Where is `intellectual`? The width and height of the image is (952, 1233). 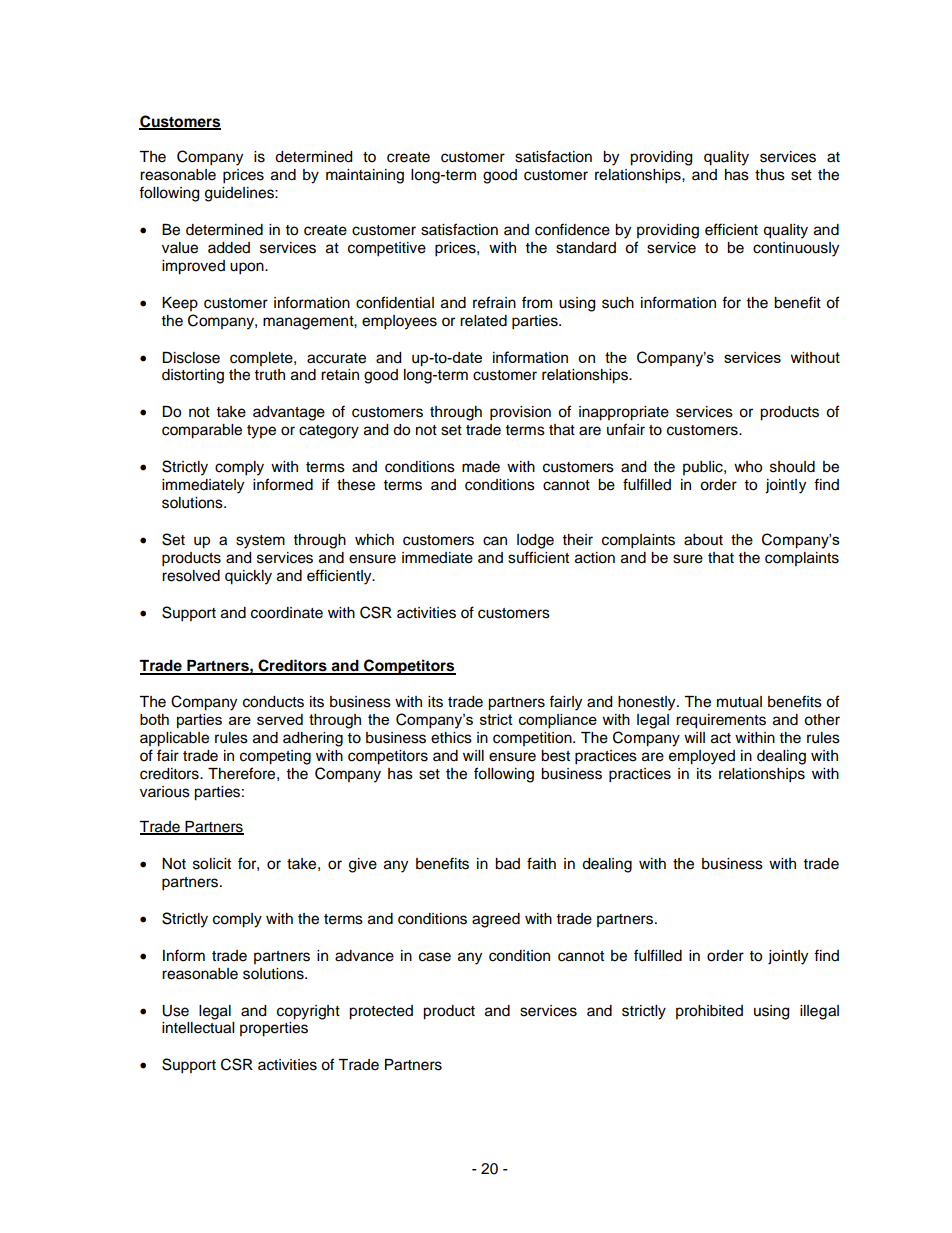 intellectual is located at coordinates (198, 1028).
